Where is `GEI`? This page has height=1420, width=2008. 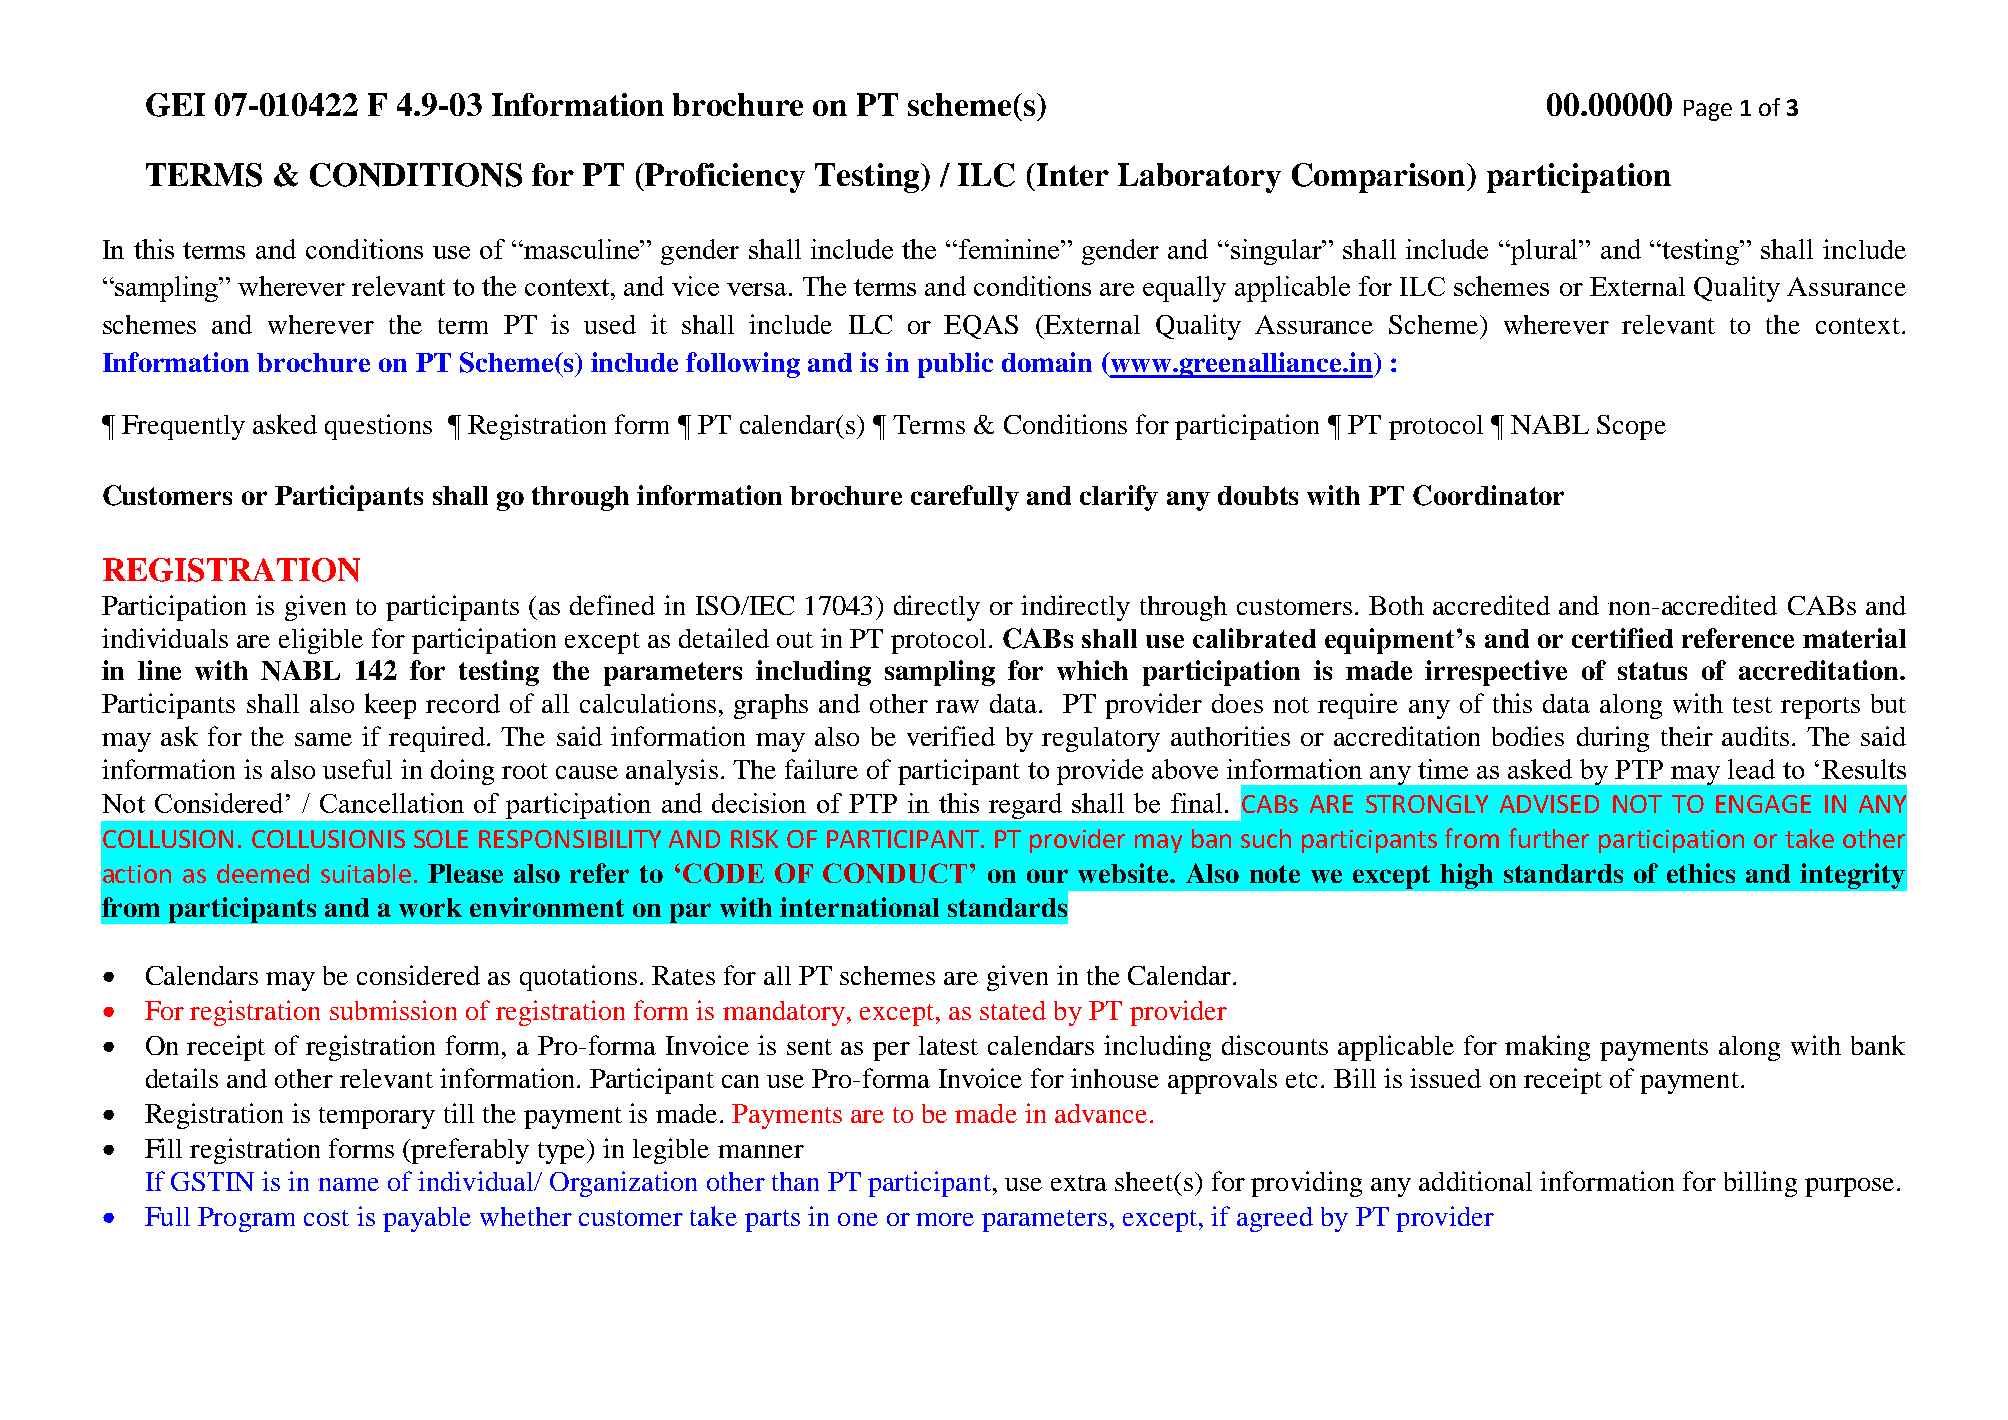
GEI is located at coordinates (175, 105).
